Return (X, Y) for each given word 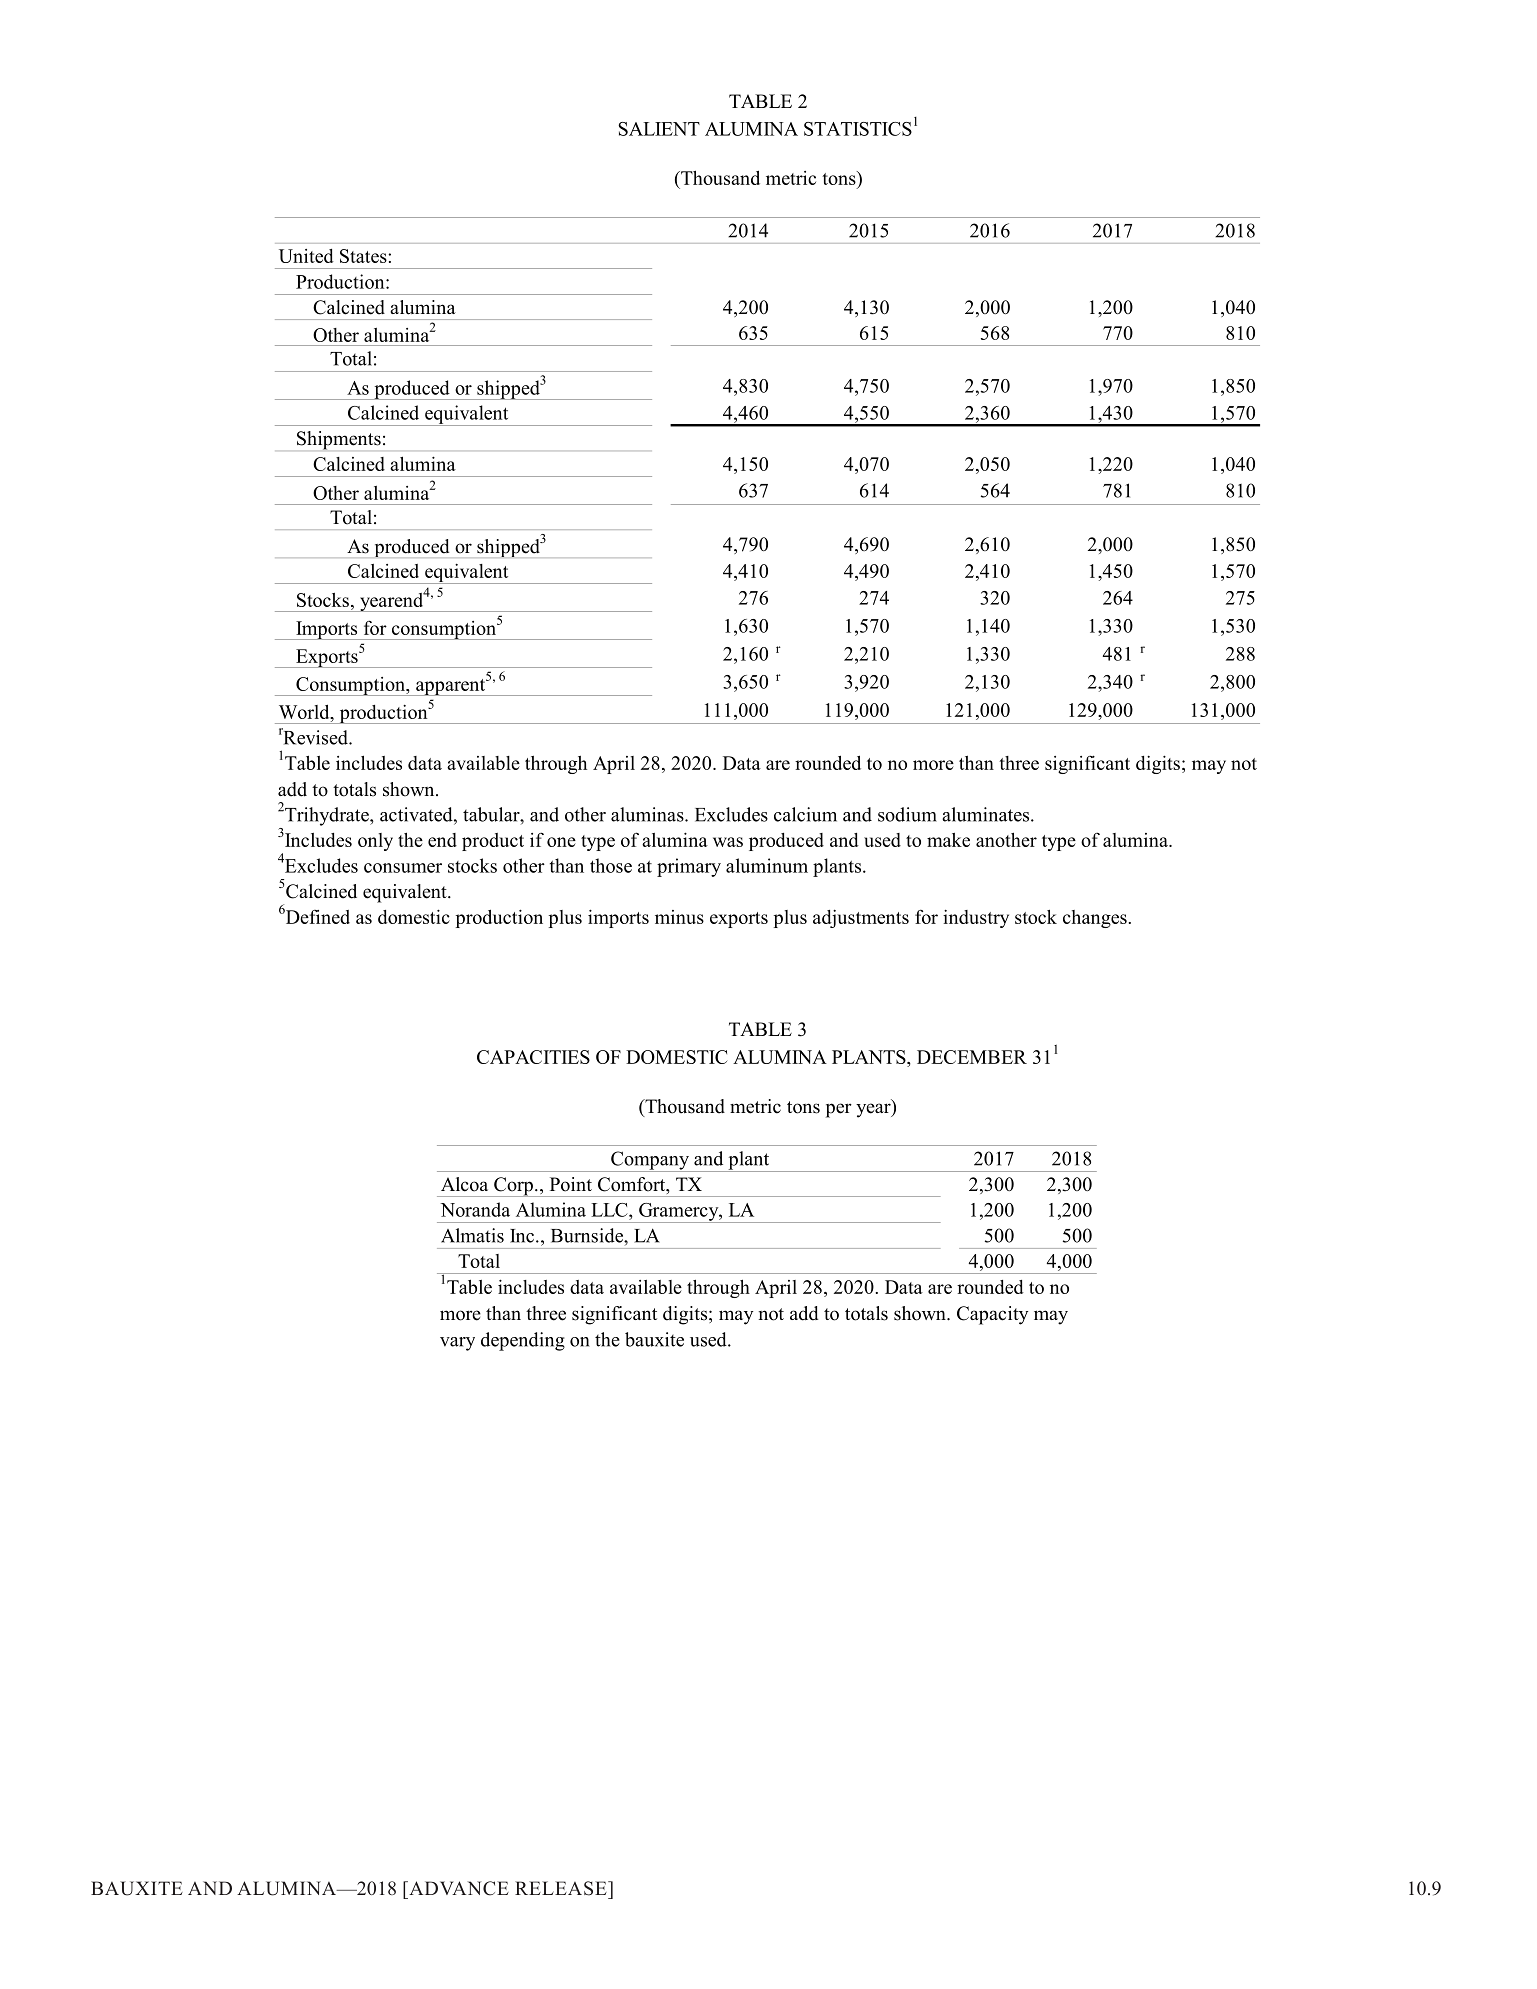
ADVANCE (458, 1888)
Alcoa (464, 1184)
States (364, 256)
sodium (907, 814)
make (948, 840)
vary (457, 1344)
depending (523, 1341)
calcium (805, 814)
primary (689, 867)
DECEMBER (972, 1057)
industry (976, 918)
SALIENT (659, 129)
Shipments (339, 440)
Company (650, 1161)
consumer (403, 868)
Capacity (992, 1315)
